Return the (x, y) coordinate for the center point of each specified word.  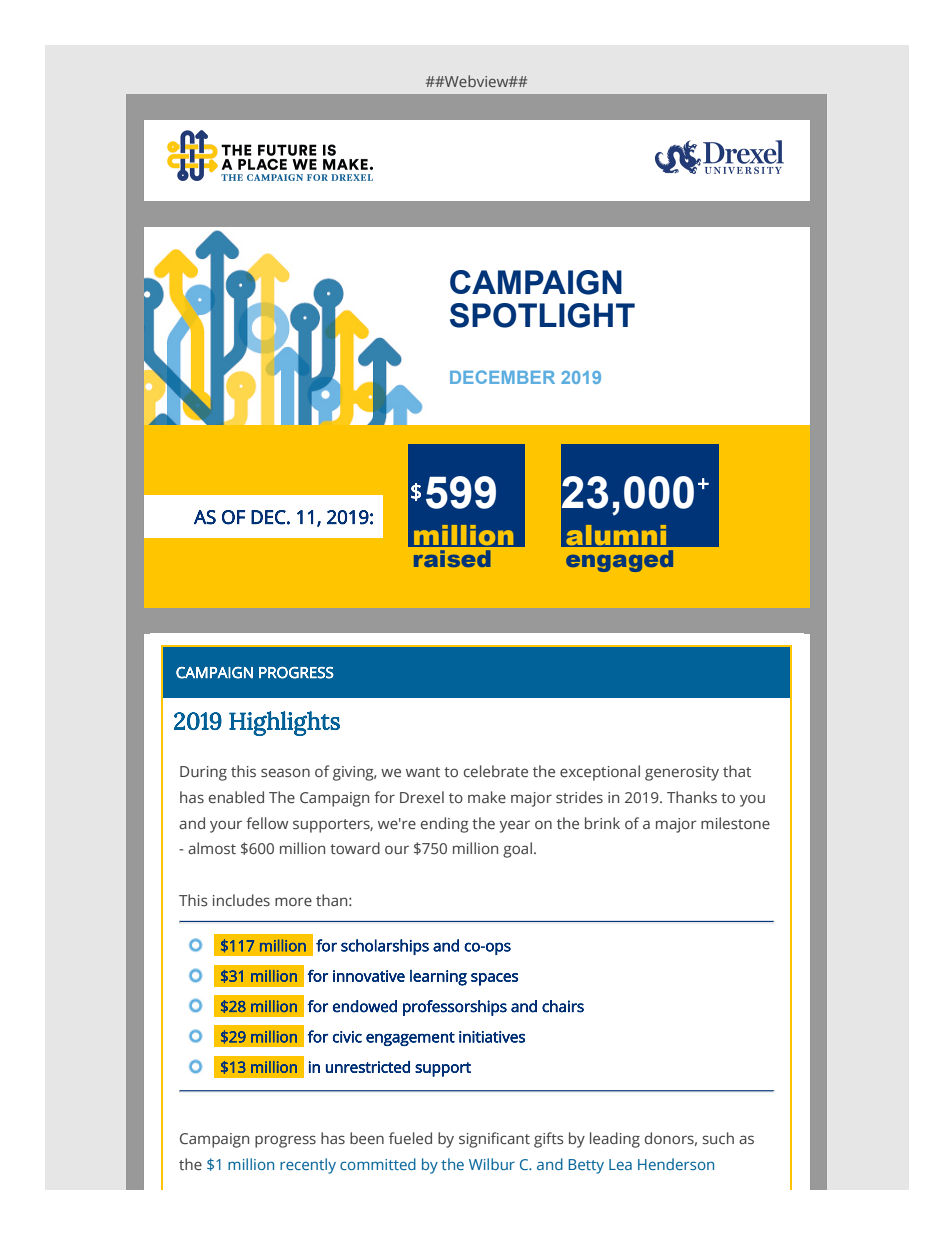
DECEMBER (502, 377)
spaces (494, 979)
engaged (619, 561)
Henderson (676, 1164)
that (737, 771)
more (293, 901)
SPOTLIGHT (542, 315)
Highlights (284, 723)
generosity (682, 773)
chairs (563, 1006)
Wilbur (492, 1164)
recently (308, 1166)
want (423, 772)
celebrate (496, 771)
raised (452, 558)
